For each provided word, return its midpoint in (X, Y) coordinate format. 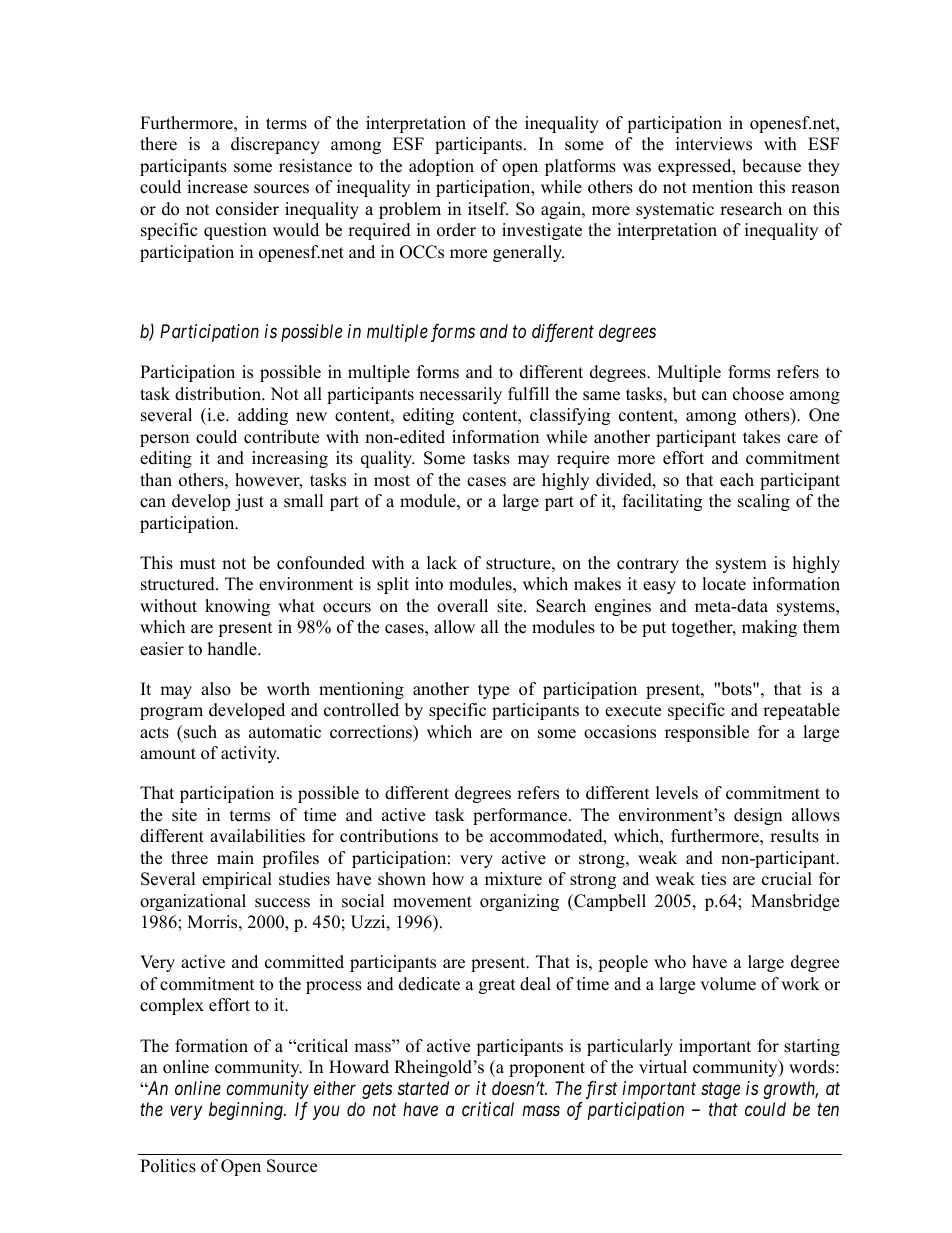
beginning (247, 1111)
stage (720, 1090)
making (769, 628)
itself (488, 209)
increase (217, 187)
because (771, 166)
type (493, 691)
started (423, 1088)
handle (233, 649)
